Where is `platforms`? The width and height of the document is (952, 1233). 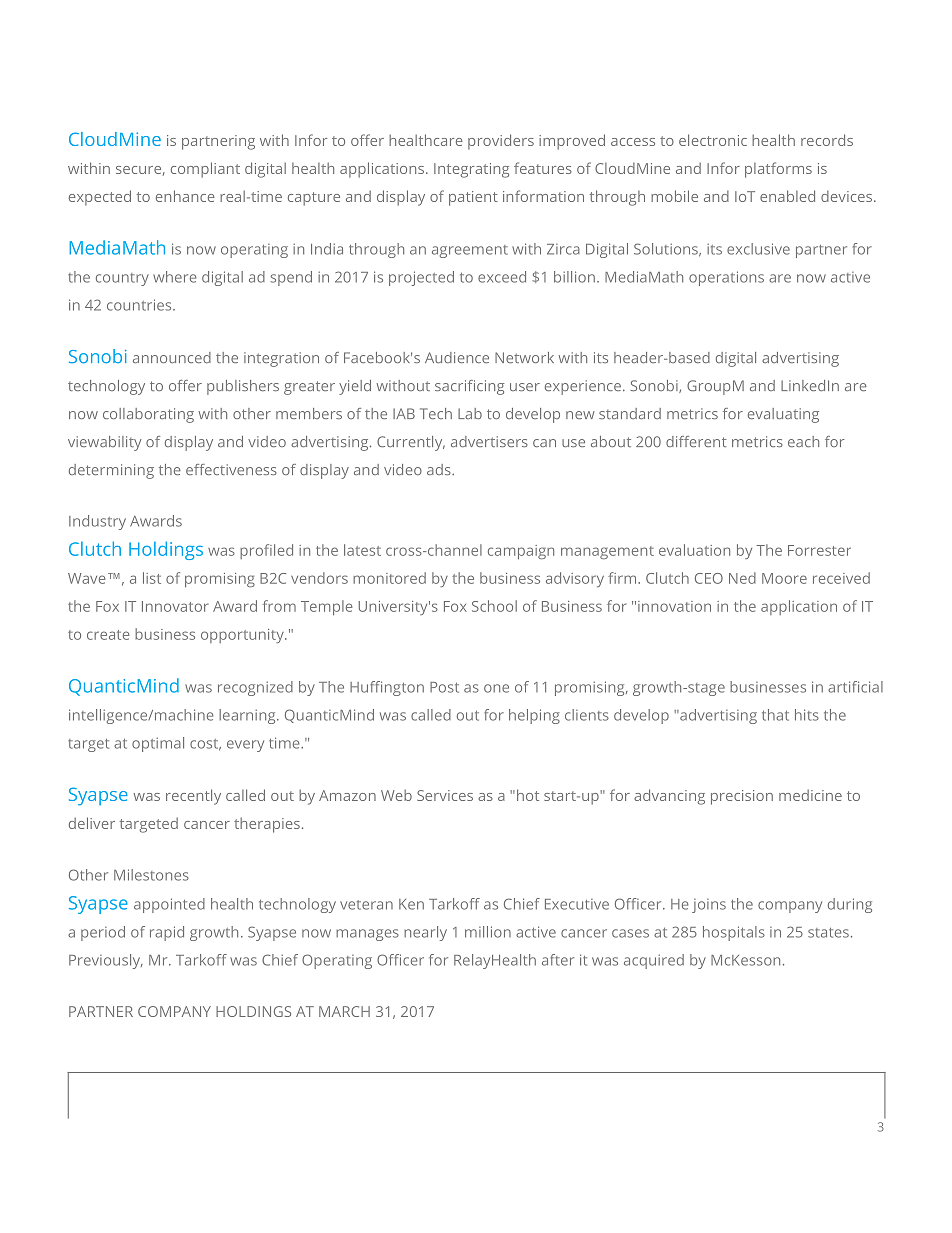 platforms is located at coordinates (778, 170).
